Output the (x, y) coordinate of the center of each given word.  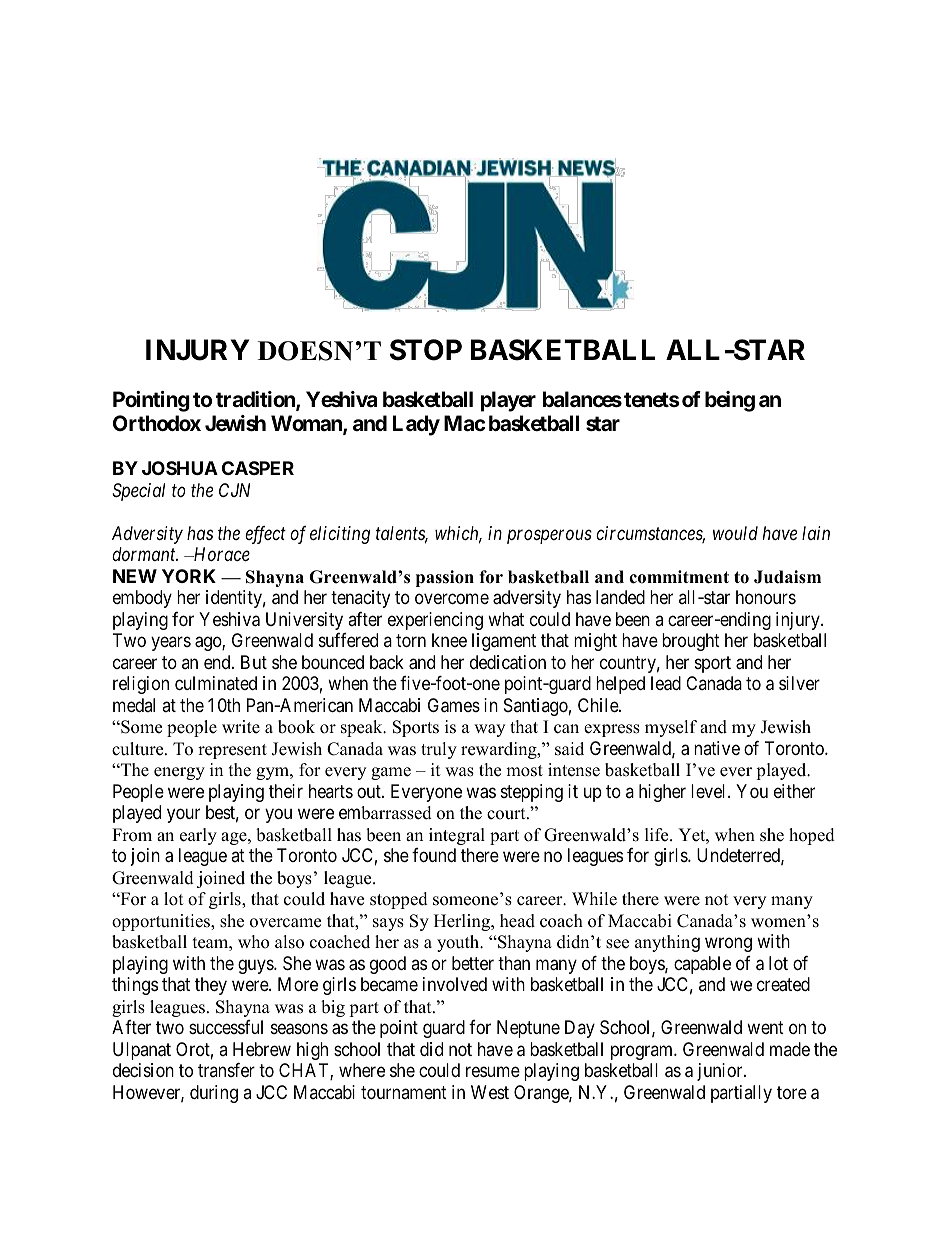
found (434, 855)
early (198, 836)
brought (691, 642)
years (171, 644)
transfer (226, 1070)
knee (449, 640)
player (508, 401)
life (658, 835)
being (730, 401)
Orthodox (157, 423)
